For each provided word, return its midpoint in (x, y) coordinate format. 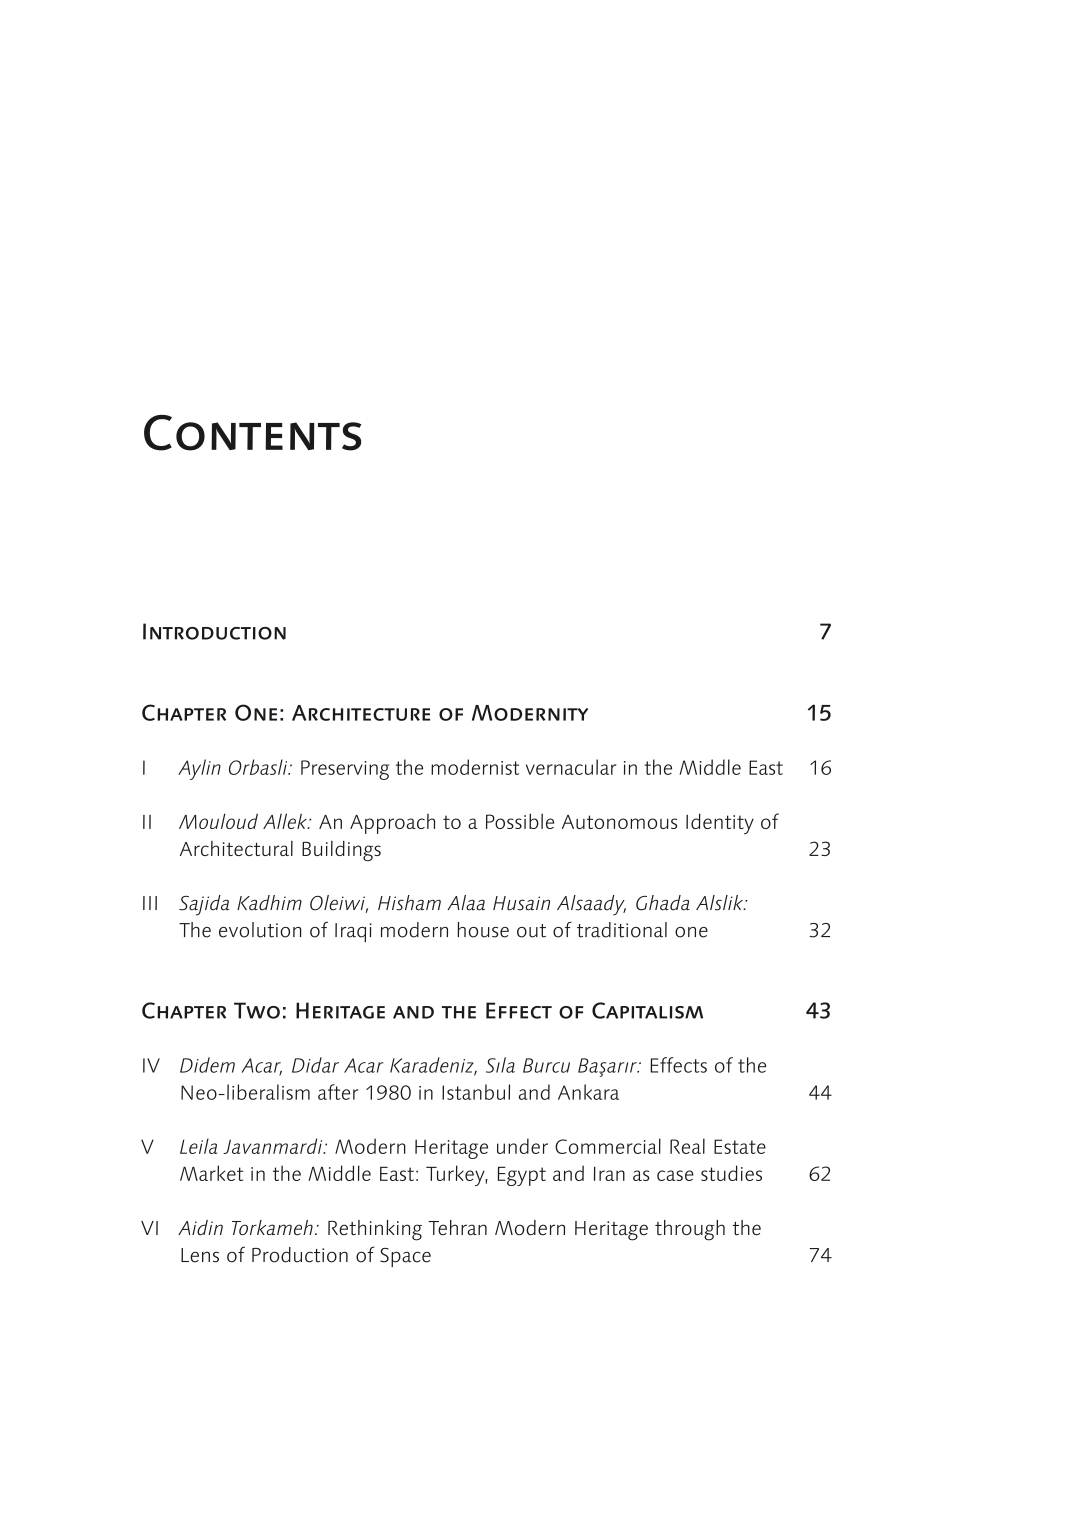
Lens (200, 1255)
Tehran (457, 1227)
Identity (720, 823)
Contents (252, 433)
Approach (392, 824)
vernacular (571, 767)
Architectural (236, 848)
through (690, 1230)
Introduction (214, 631)
